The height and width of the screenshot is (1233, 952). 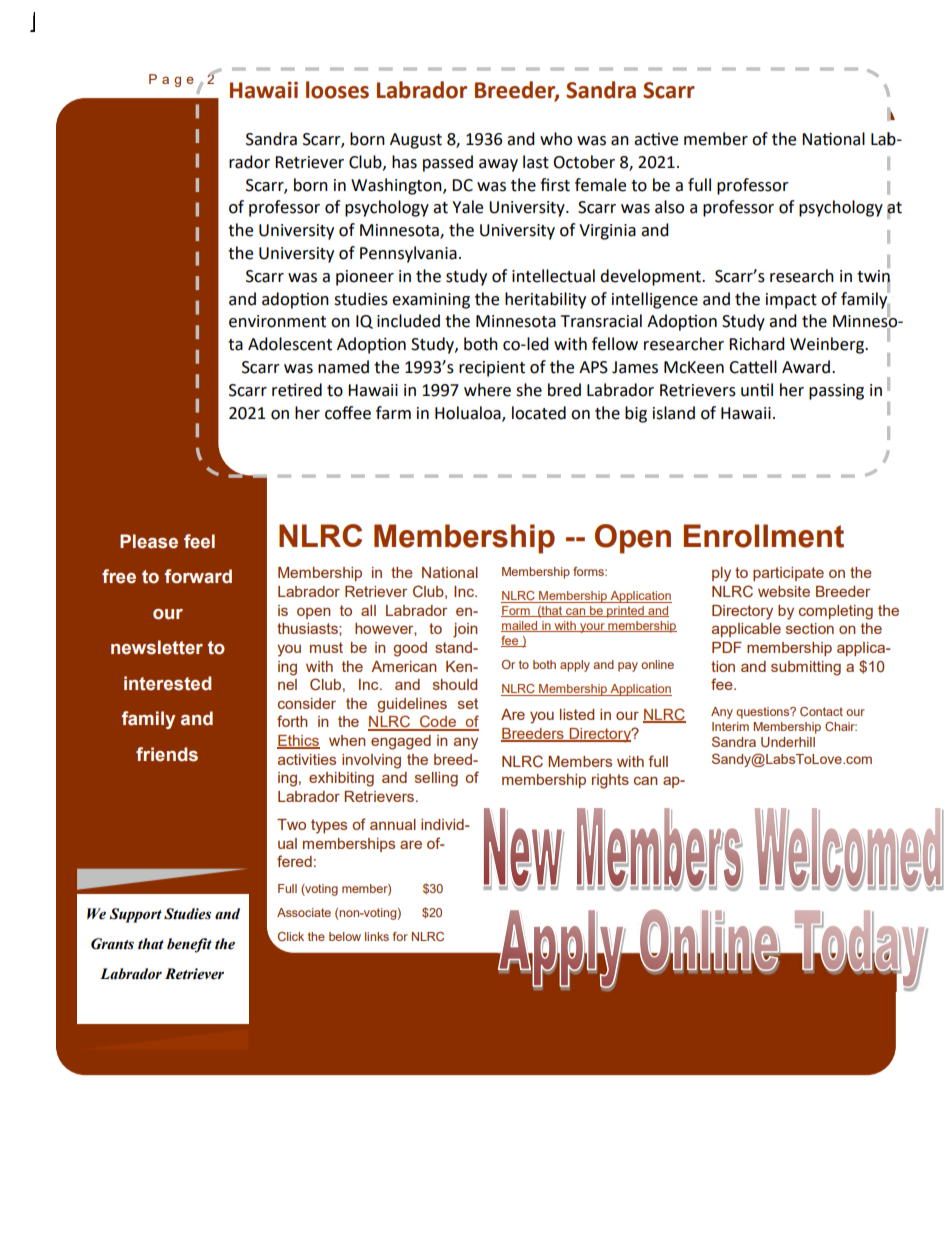 I want to click on looses, so click(x=337, y=90).
